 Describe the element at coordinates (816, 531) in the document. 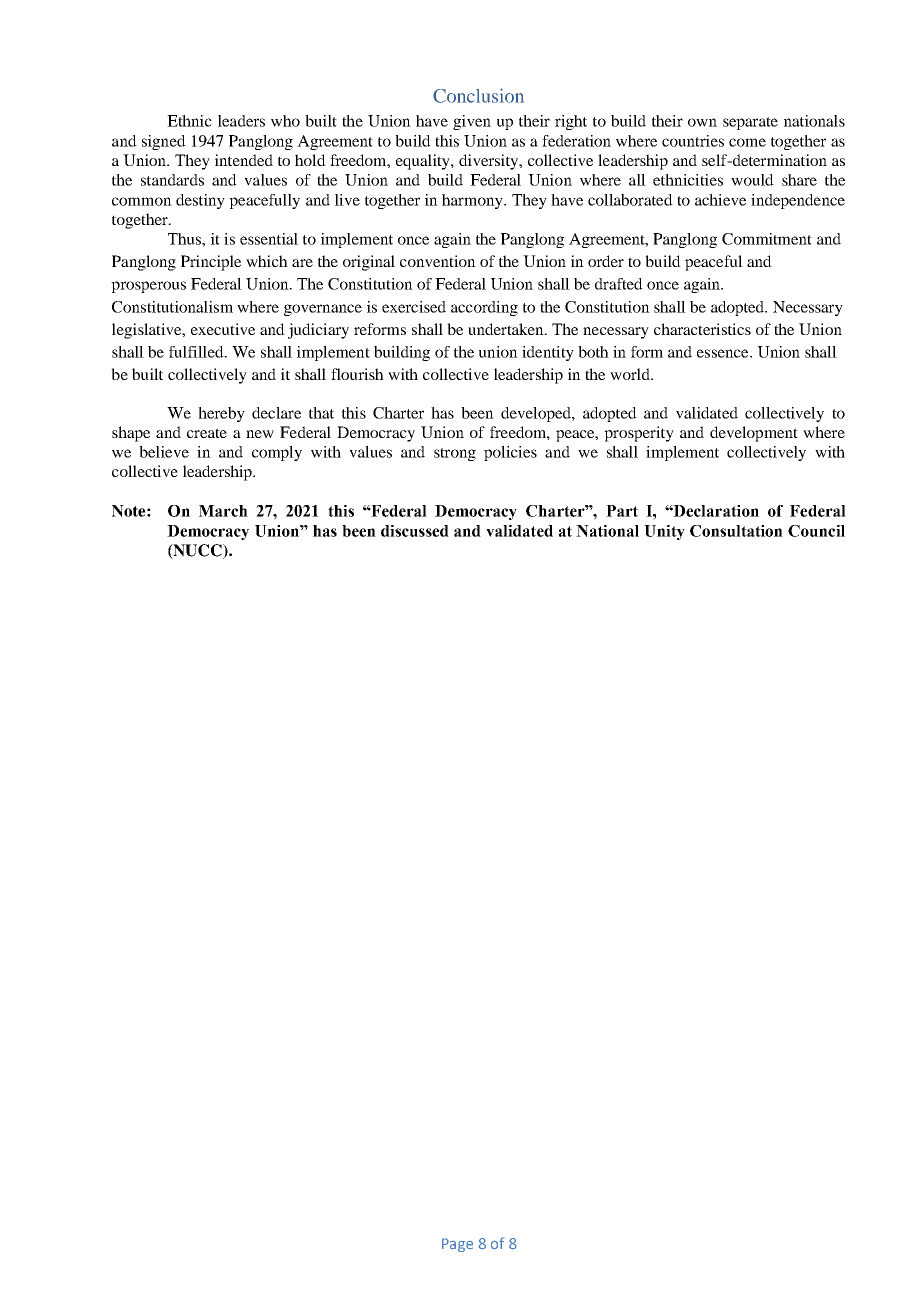

I see `Council` at that location.
